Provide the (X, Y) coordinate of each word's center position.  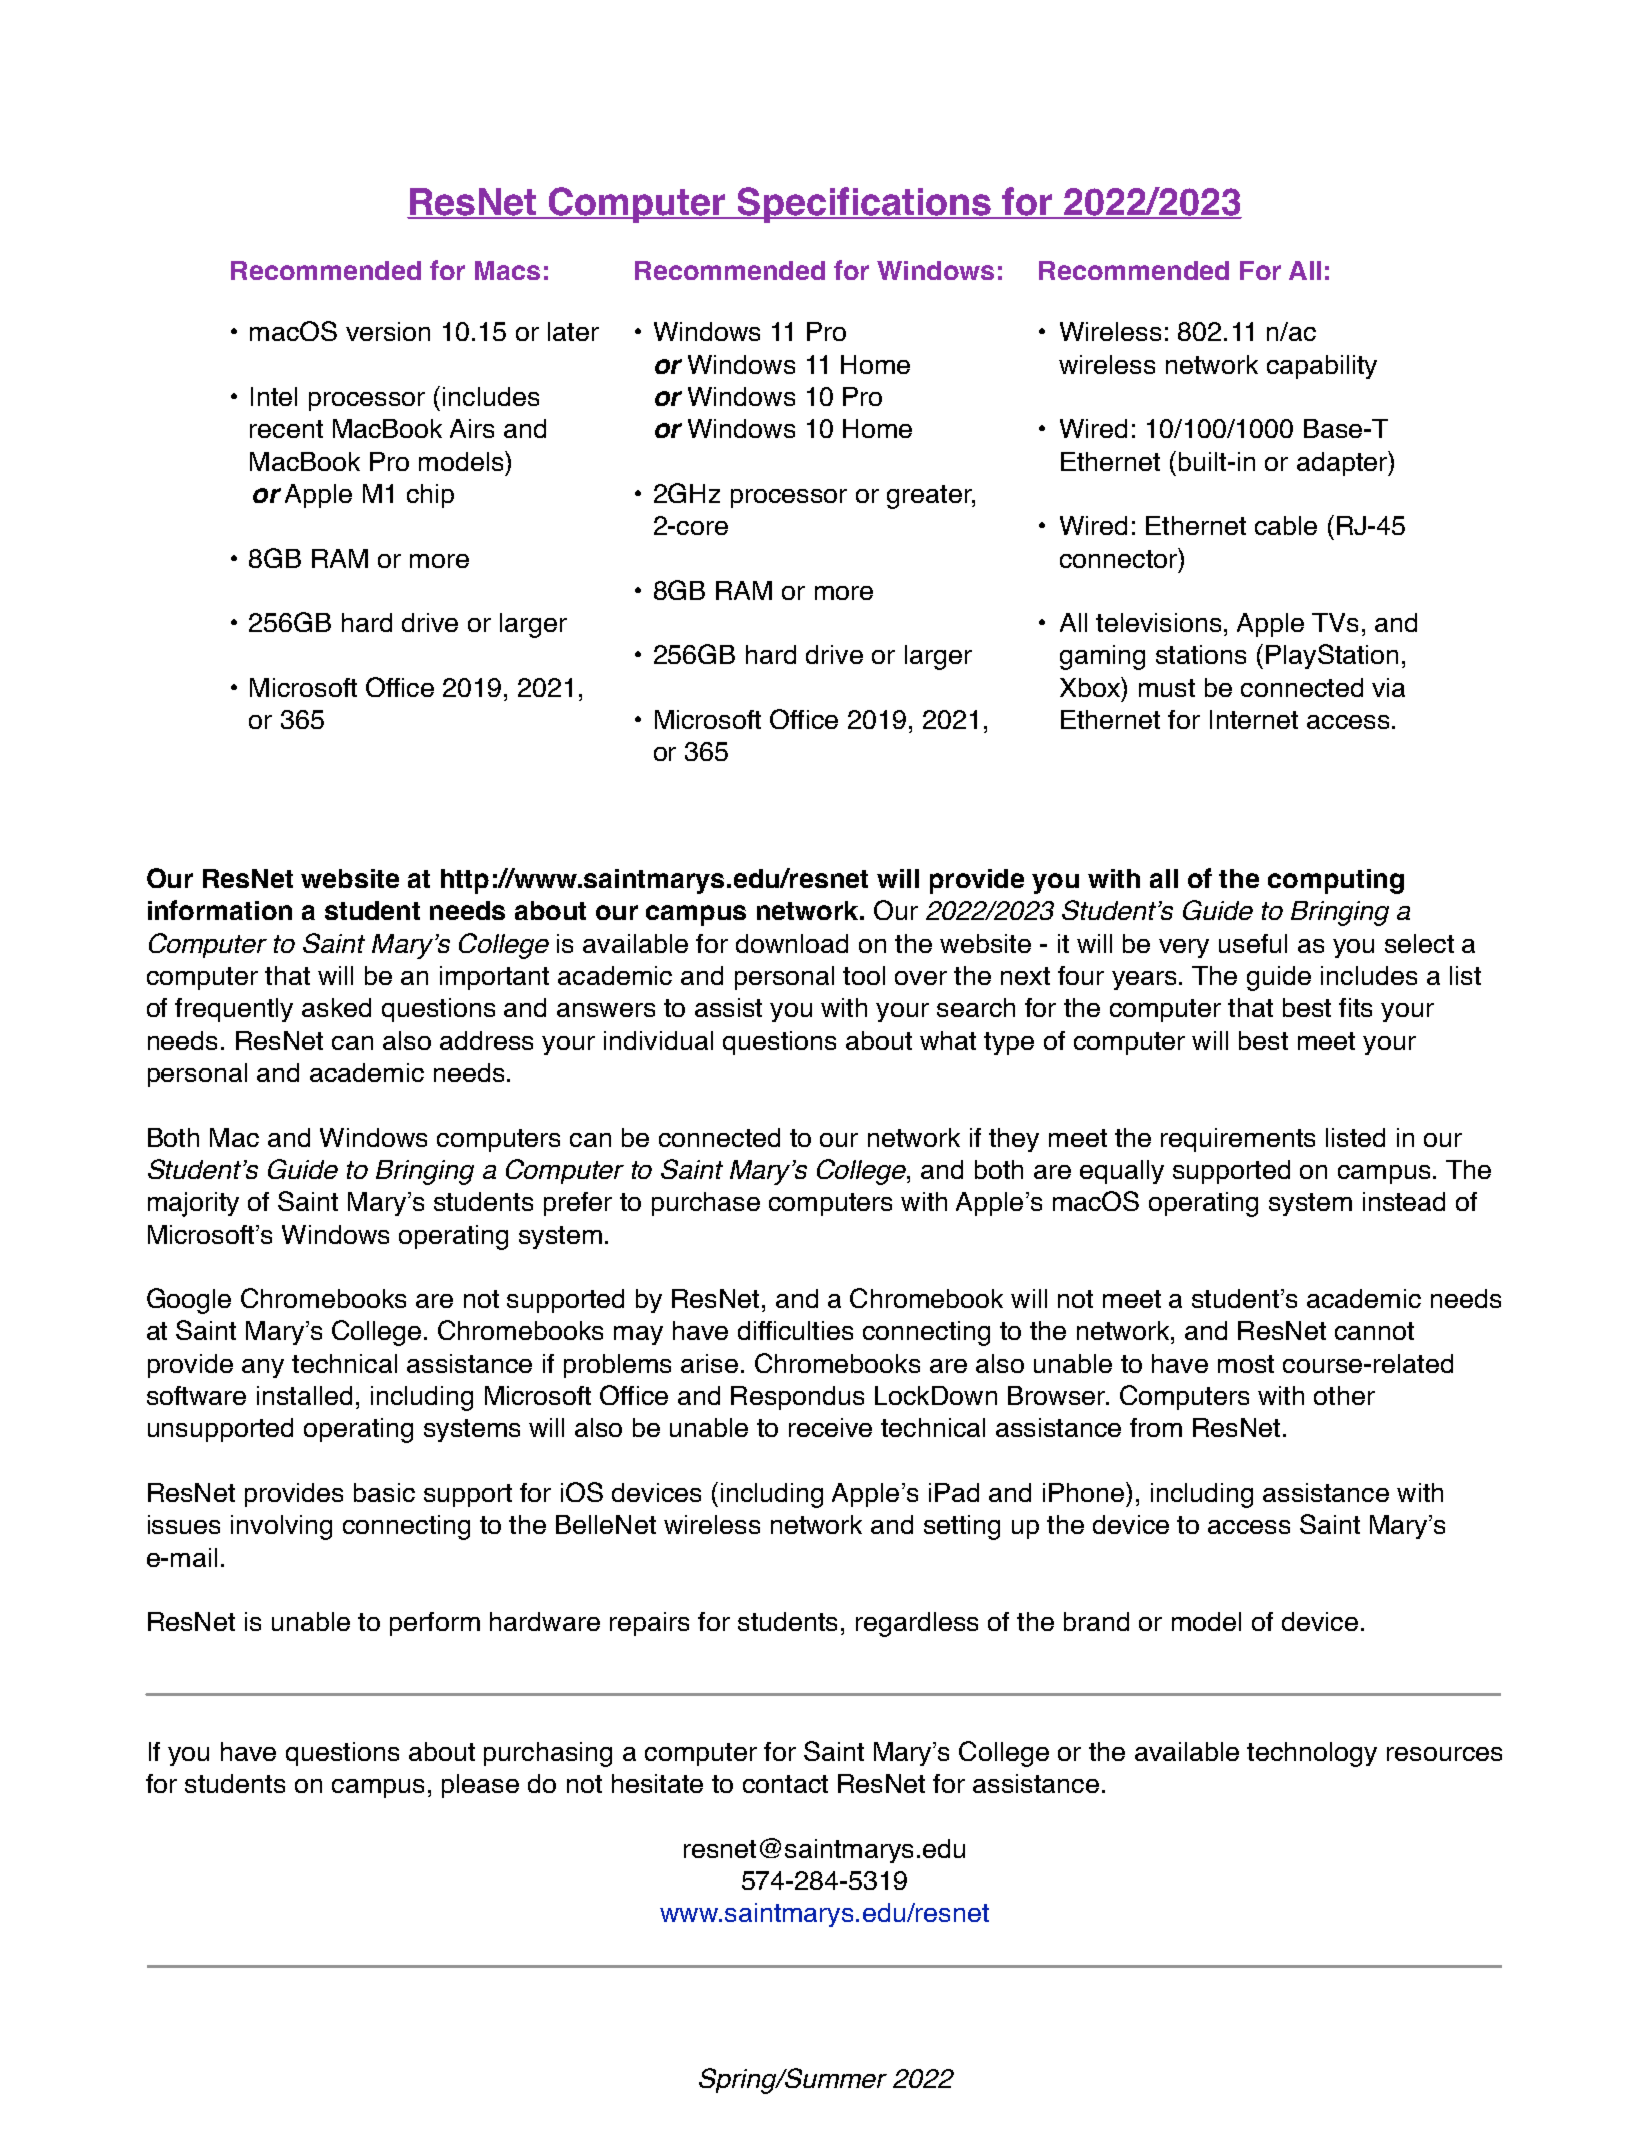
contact (785, 1784)
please (480, 1786)
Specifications (864, 205)
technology (1312, 1754)
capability (1322, 367)
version (388, 331)
